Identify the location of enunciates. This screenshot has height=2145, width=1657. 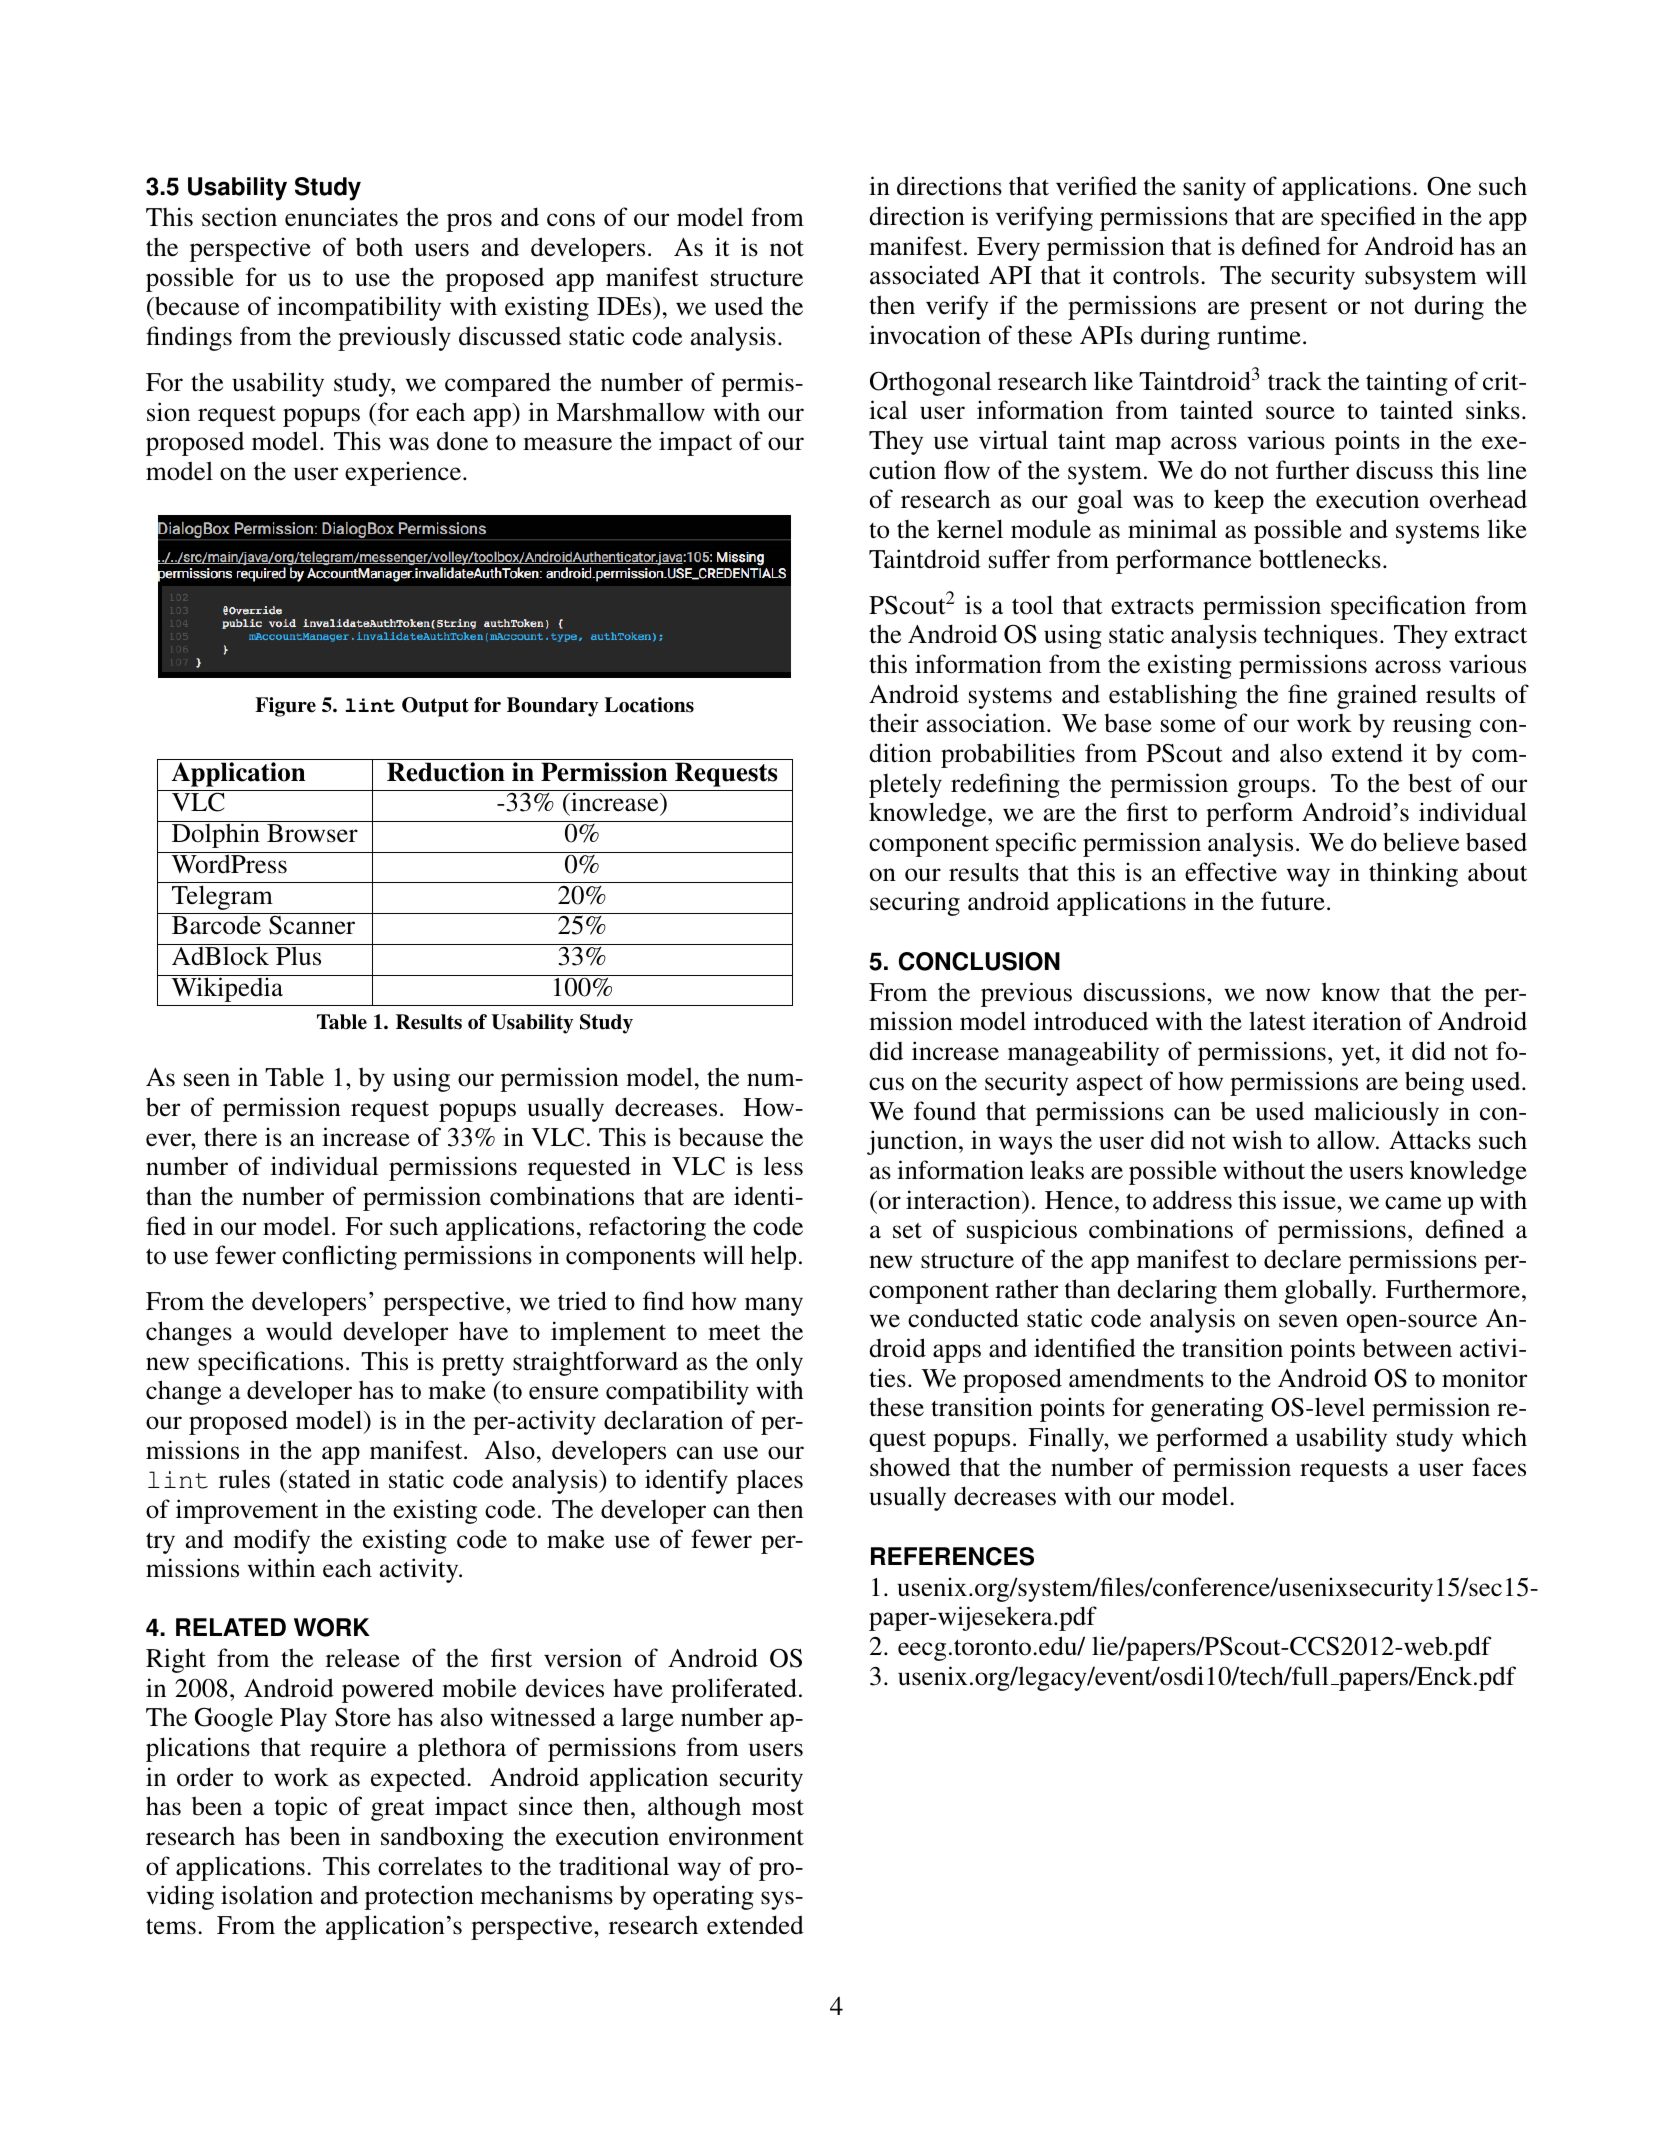
(341, 217).
